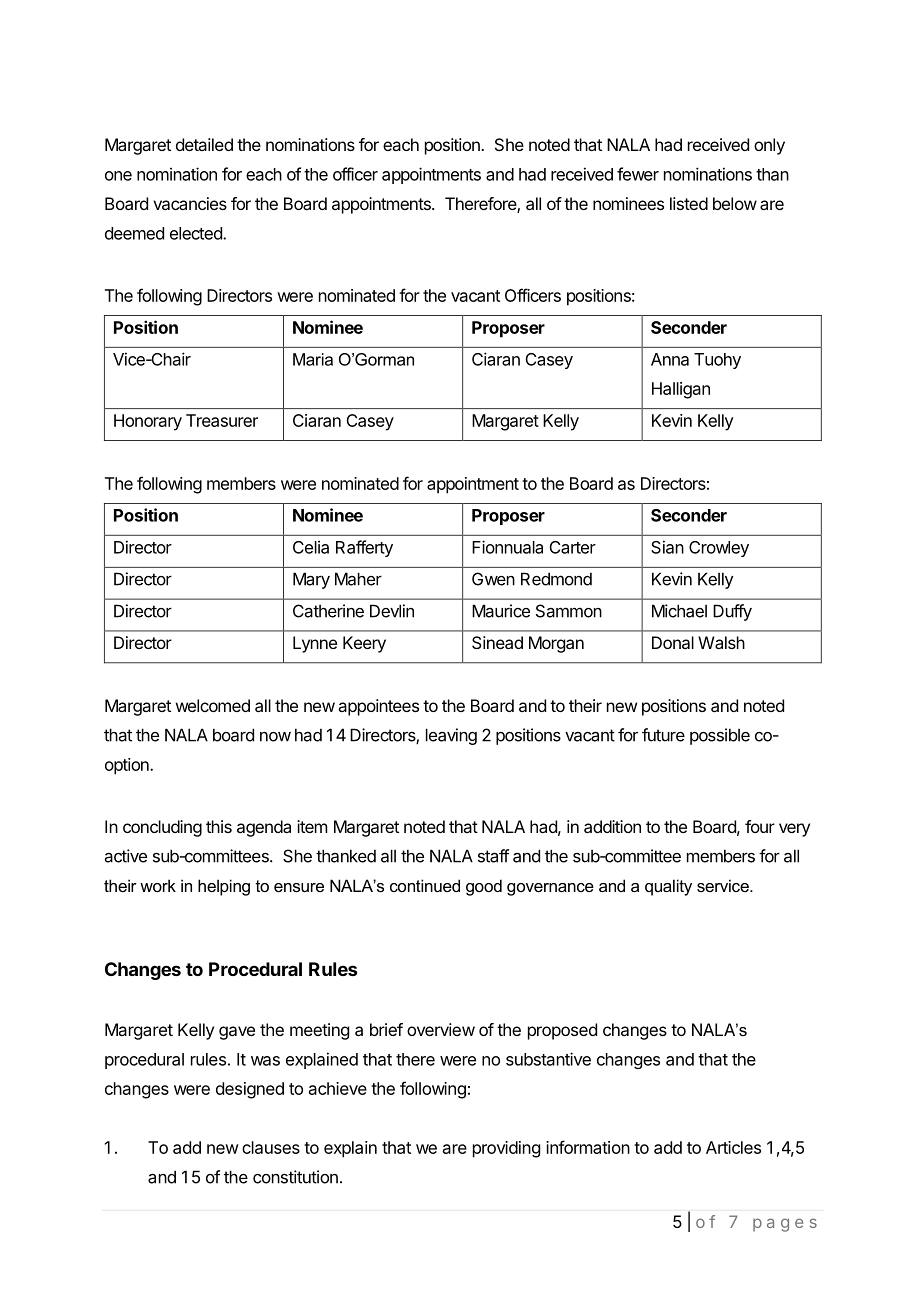  Describe the element at coordinates (501, 611) in the image. I see `Maurice` at that location.
